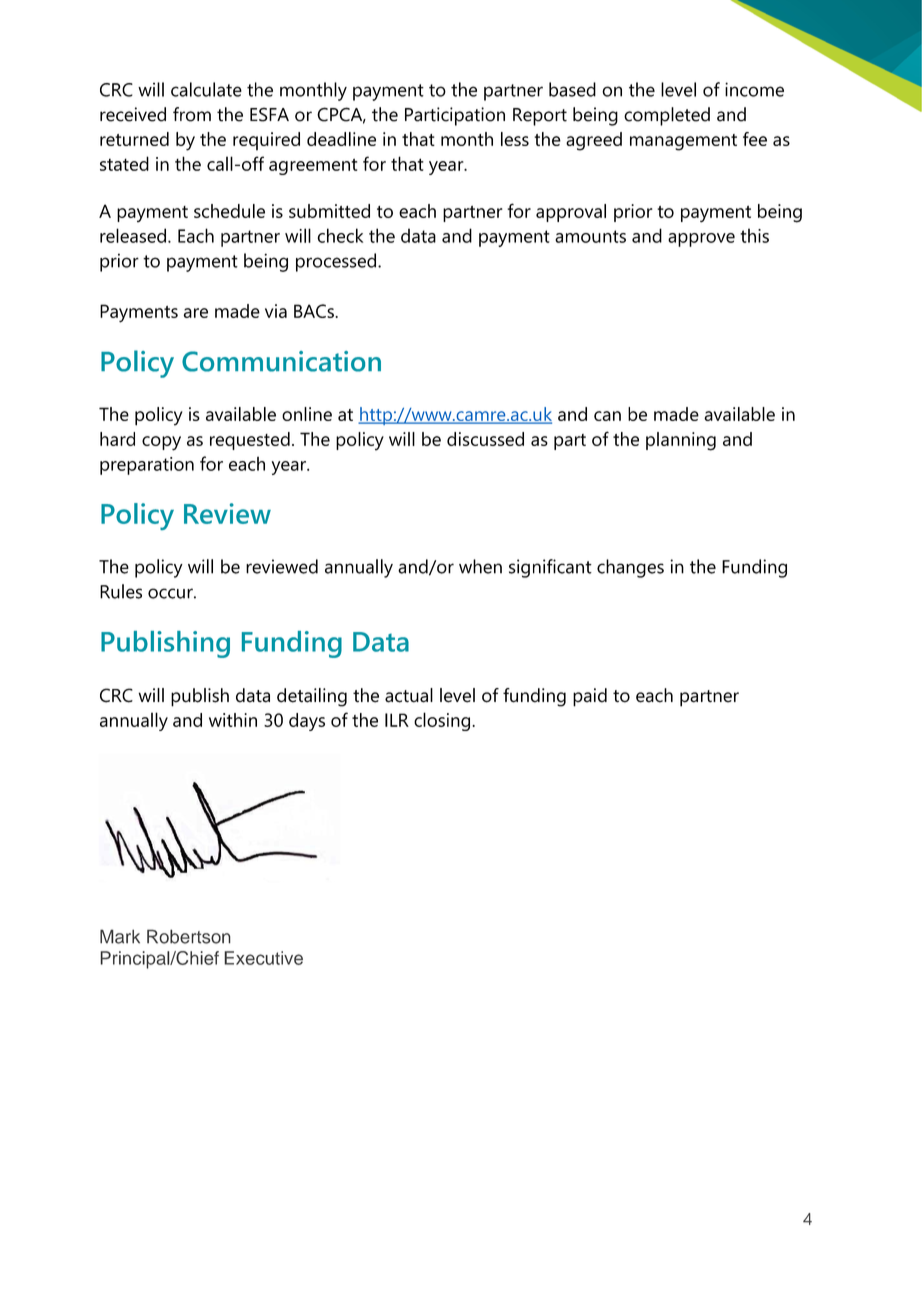 This page has width=924, height=1307. What do you see at coordinates (485, 439) in the page?
I see `discussed` at bounding box center [485, 439].
